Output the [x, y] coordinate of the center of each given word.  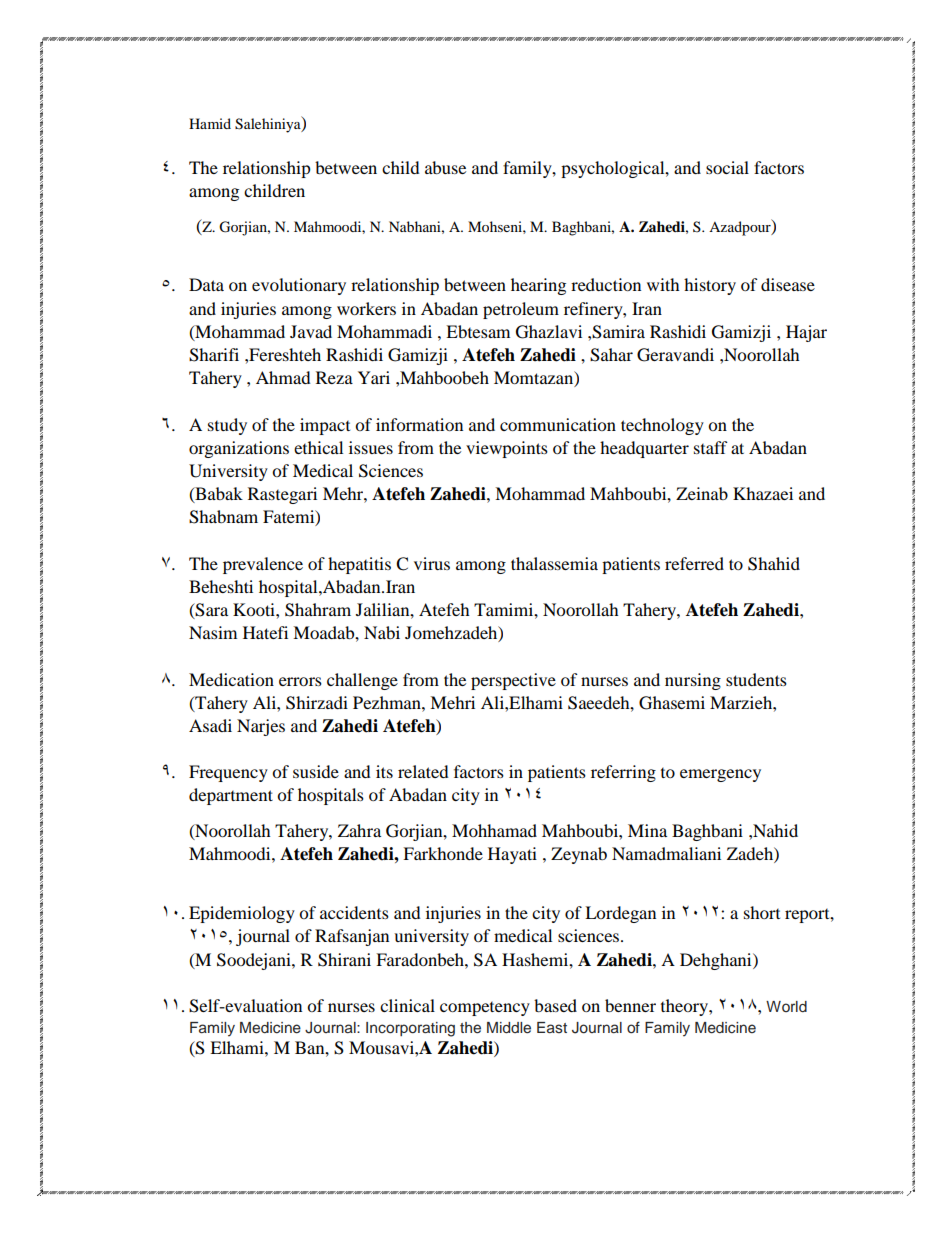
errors [300, 681]
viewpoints [507, 449]
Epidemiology [242, 914]
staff [711, 447]
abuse [445, 167]
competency [485, 1009]
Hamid [210, 123]
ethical [318, 447]
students [756, 679]
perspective [513, 681]
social [727, 167]
